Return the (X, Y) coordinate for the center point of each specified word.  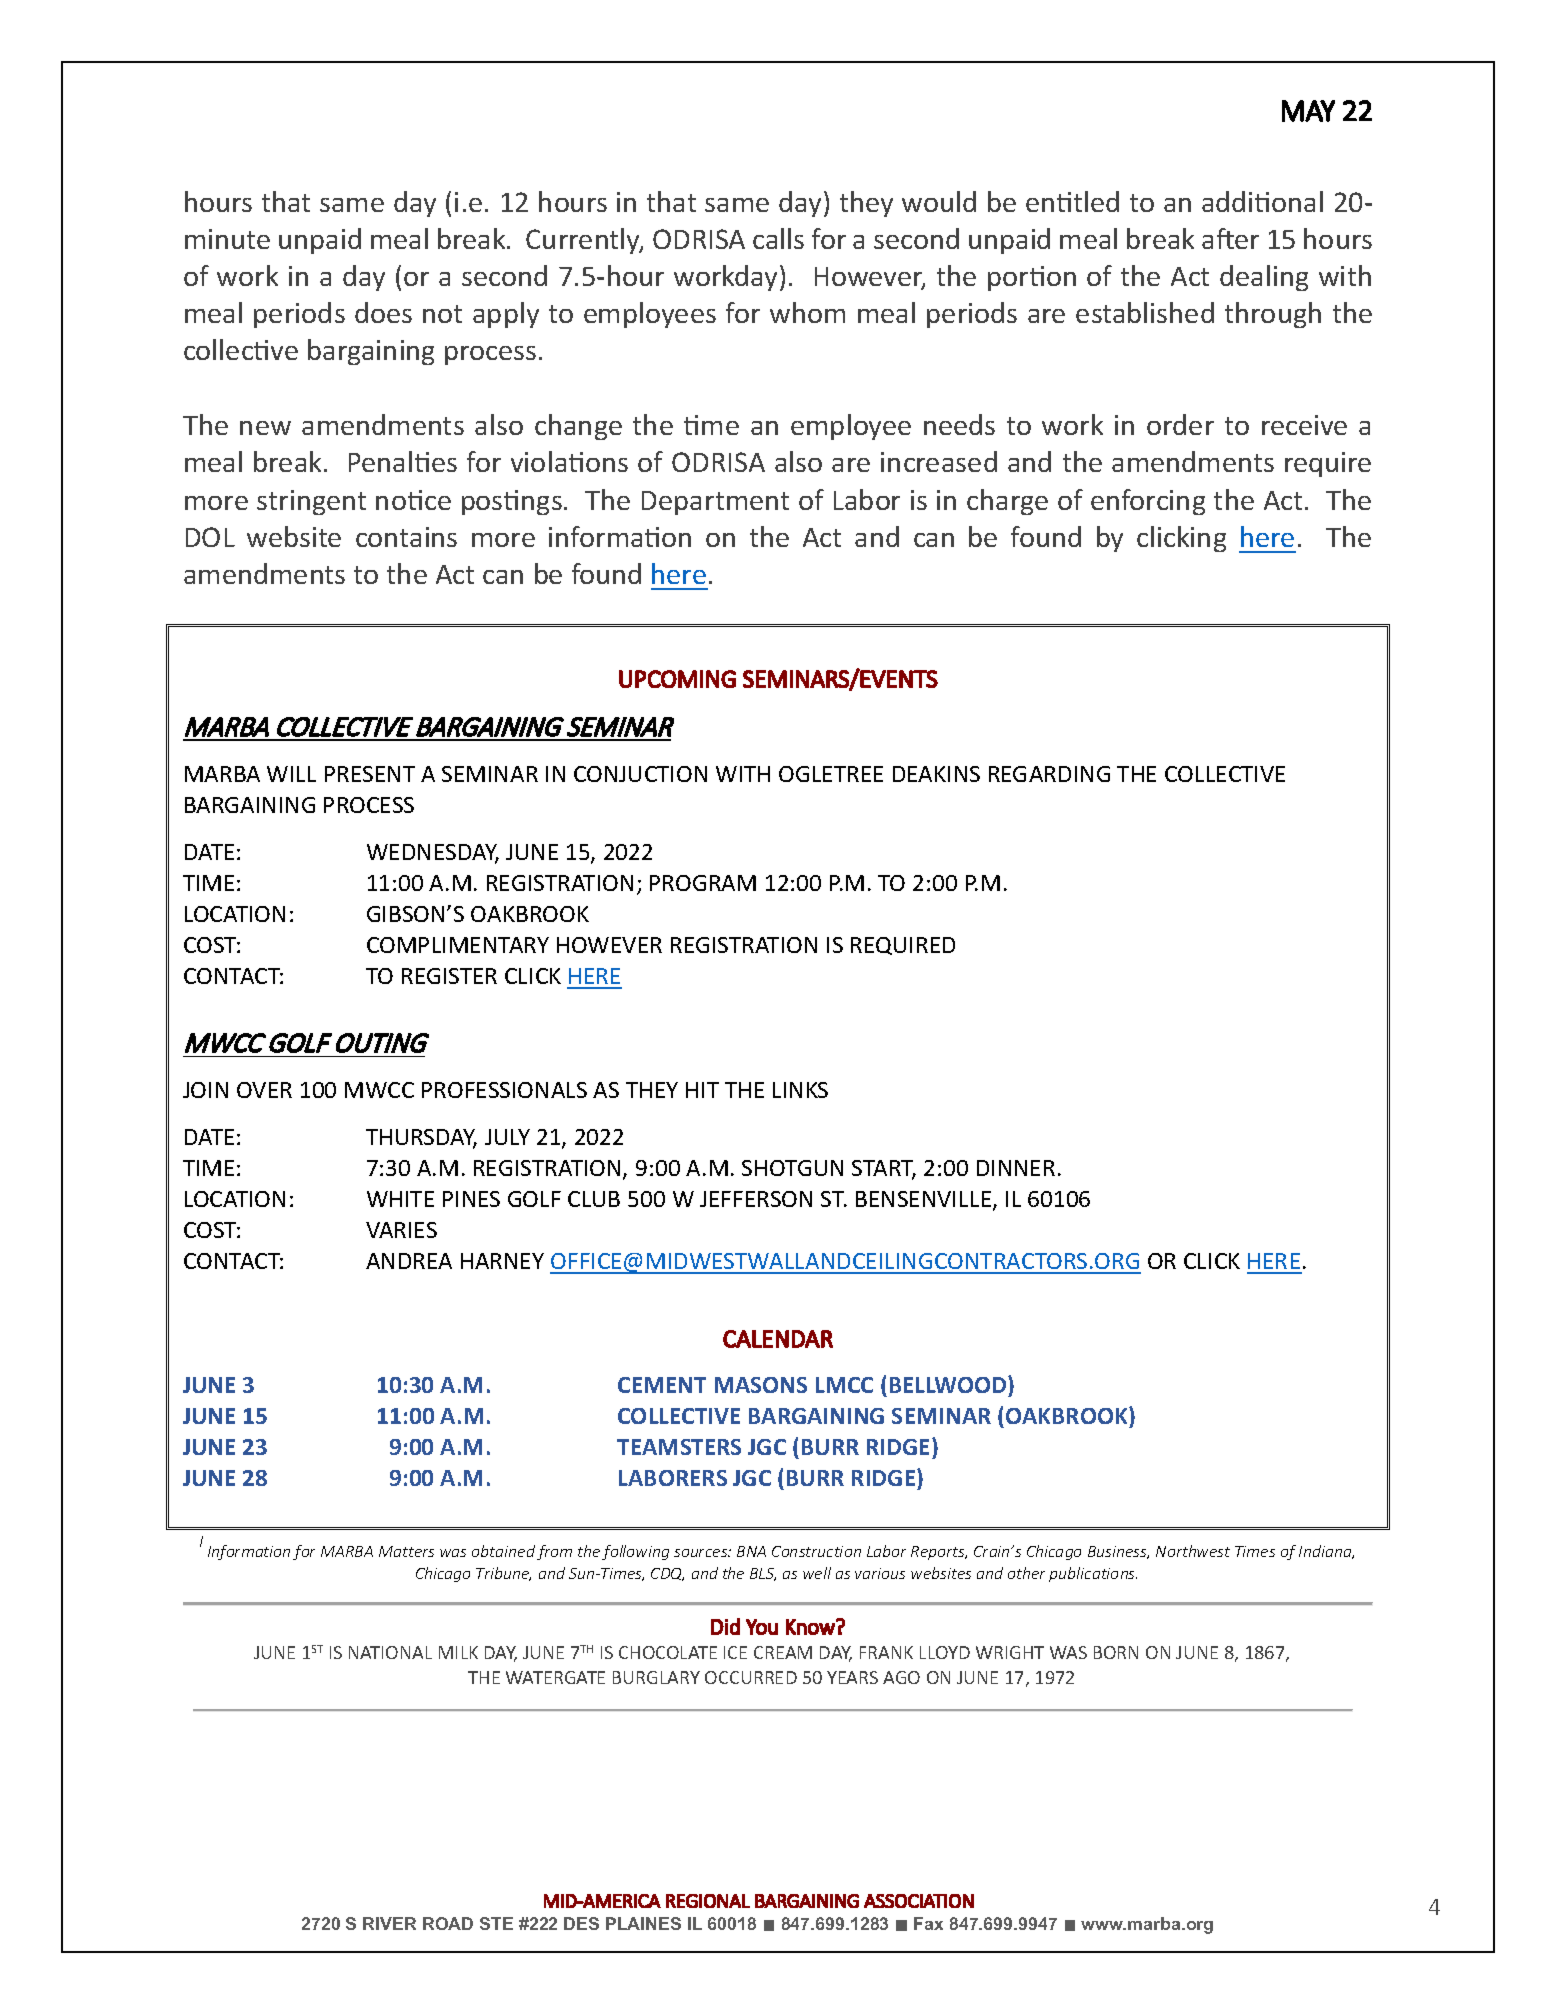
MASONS (761, 1385)
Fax (928, 1923)
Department (715, 503)
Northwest (1193, 1551)
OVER (264, 1090)
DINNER (1016, 1168)
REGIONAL (708, 1901)
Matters (406, 1551)
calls (778, 238)
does (383, 312)
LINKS (800, 1090)
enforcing (1148, 502)
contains (406, 537)
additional (1262, 201)
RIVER (389, 1923)
